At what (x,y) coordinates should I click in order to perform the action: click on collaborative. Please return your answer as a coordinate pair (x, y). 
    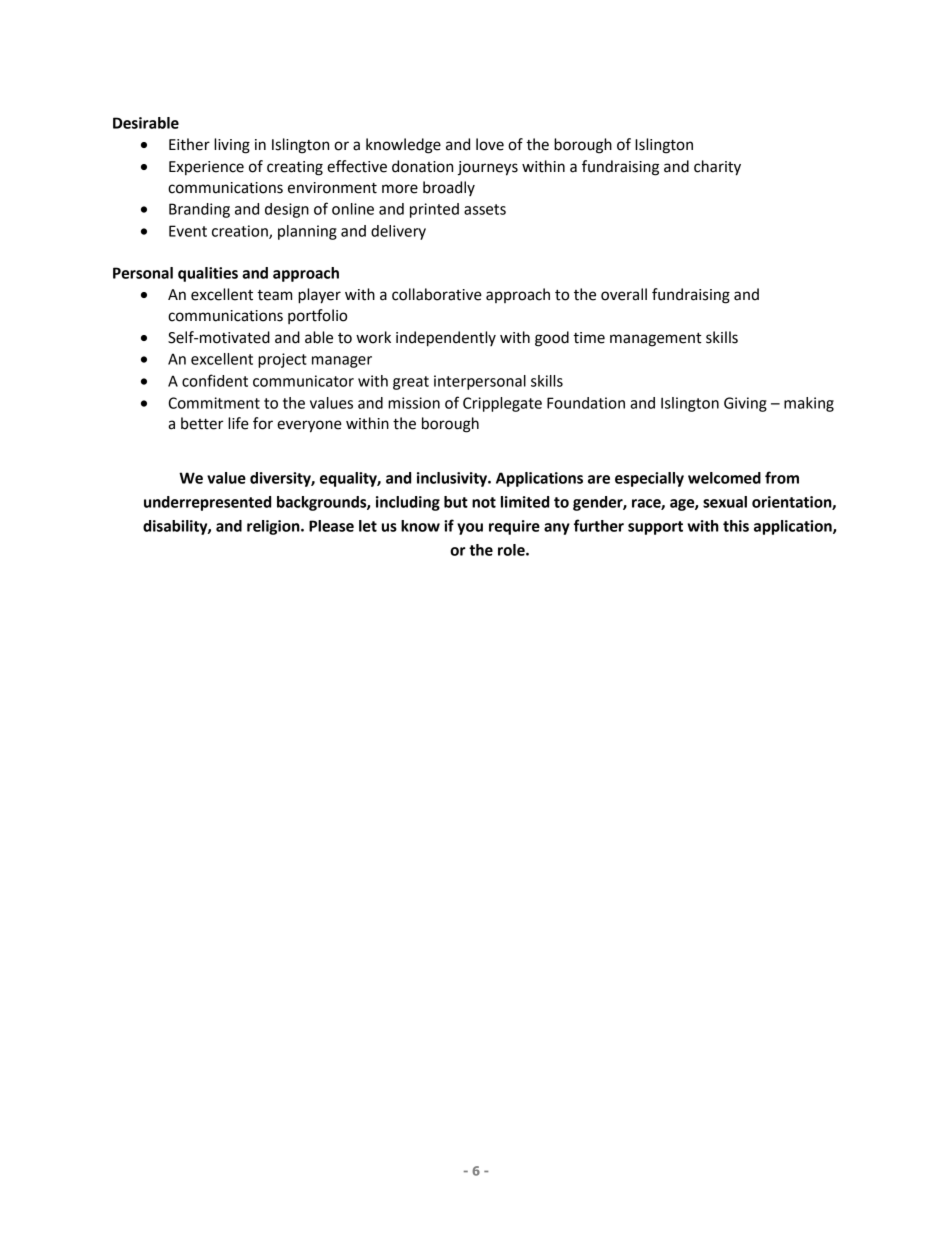
    Looking at the image, I should click on (437, 294).
